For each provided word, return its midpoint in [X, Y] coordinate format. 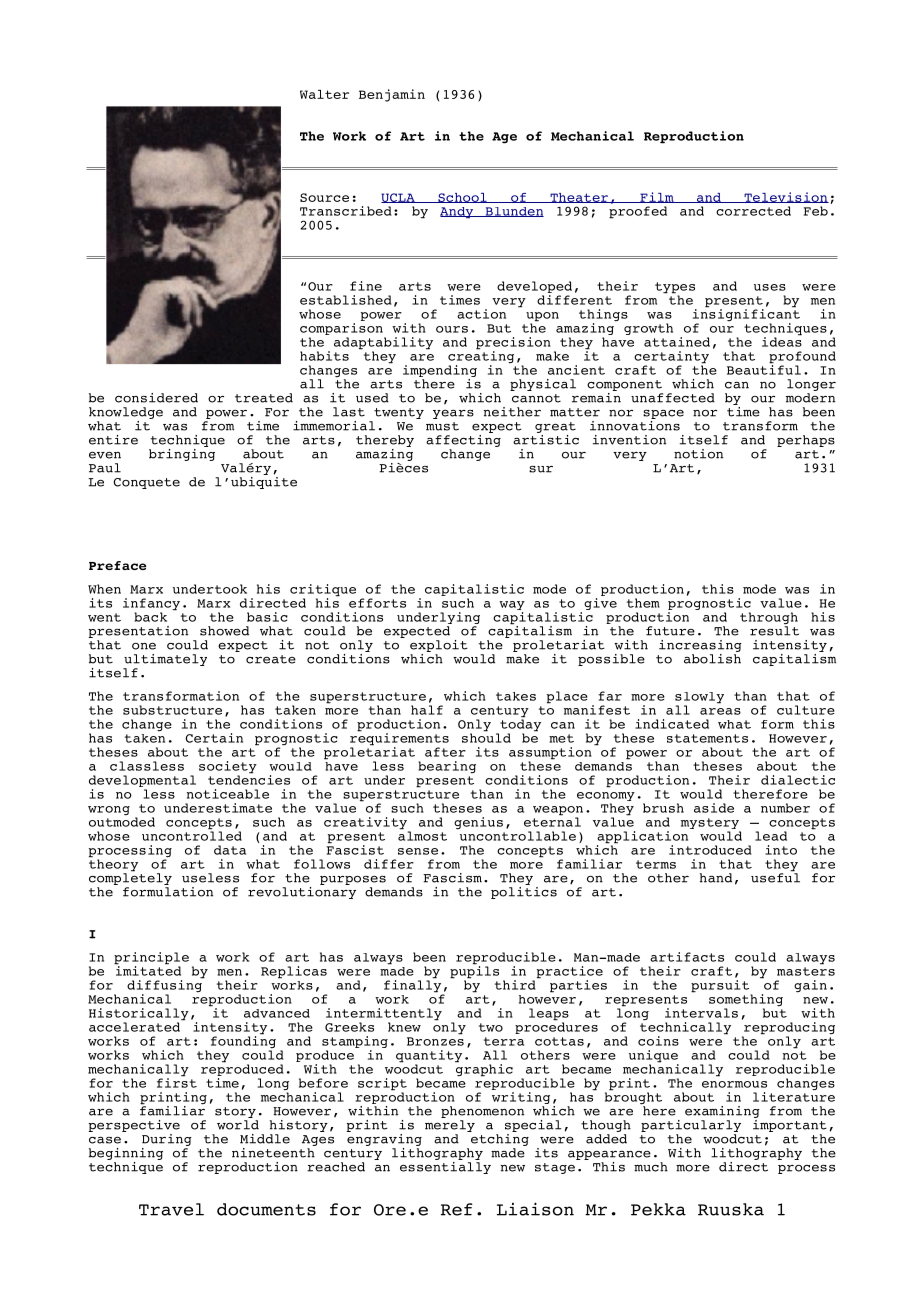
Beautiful [764, 369]
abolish [712, 657]
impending [440, 372]
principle [151, 959]
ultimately [165, 661]
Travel [171, 1209]
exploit [439, 647]
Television [785, 197]
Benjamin [392, 95]
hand [716, 878]
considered [156, 398]
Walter [324, 94]
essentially [445, 1166]
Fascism [452, 878]
